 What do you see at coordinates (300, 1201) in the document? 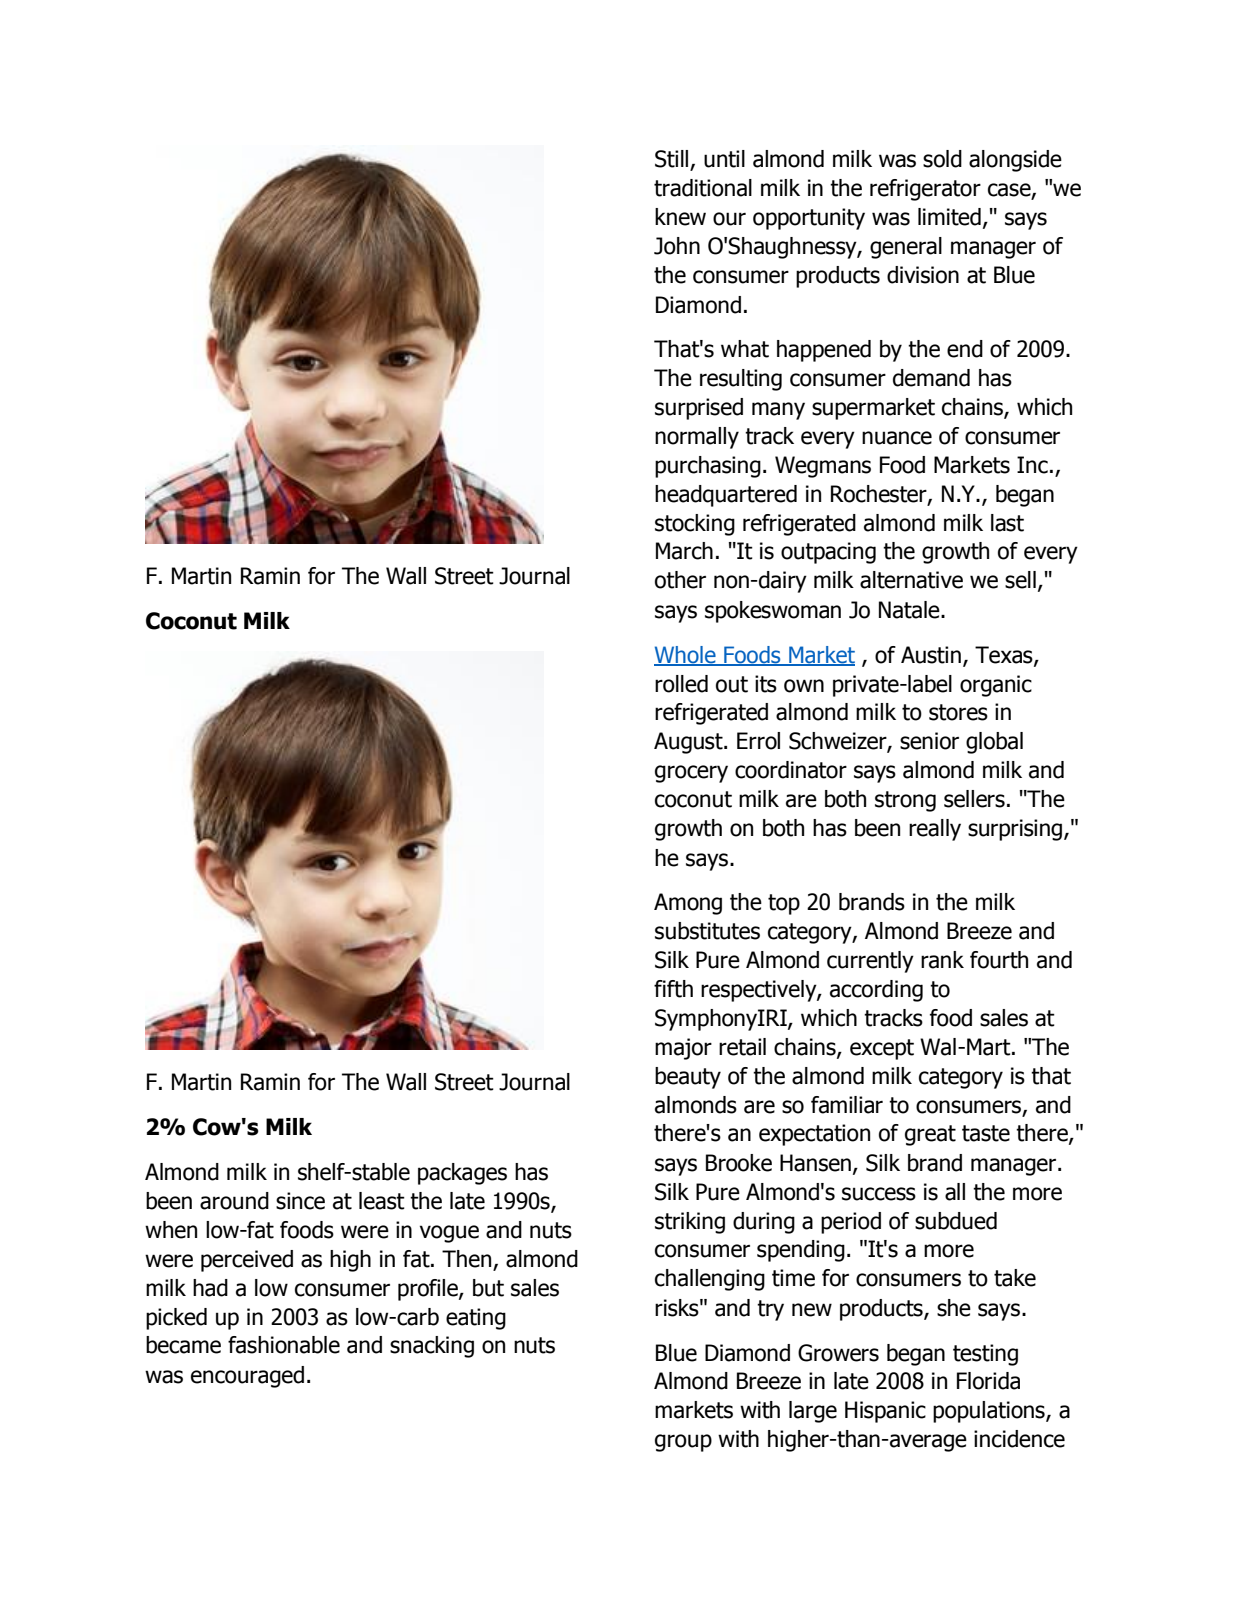
I see `since` at bounding box center [300, 1201].
